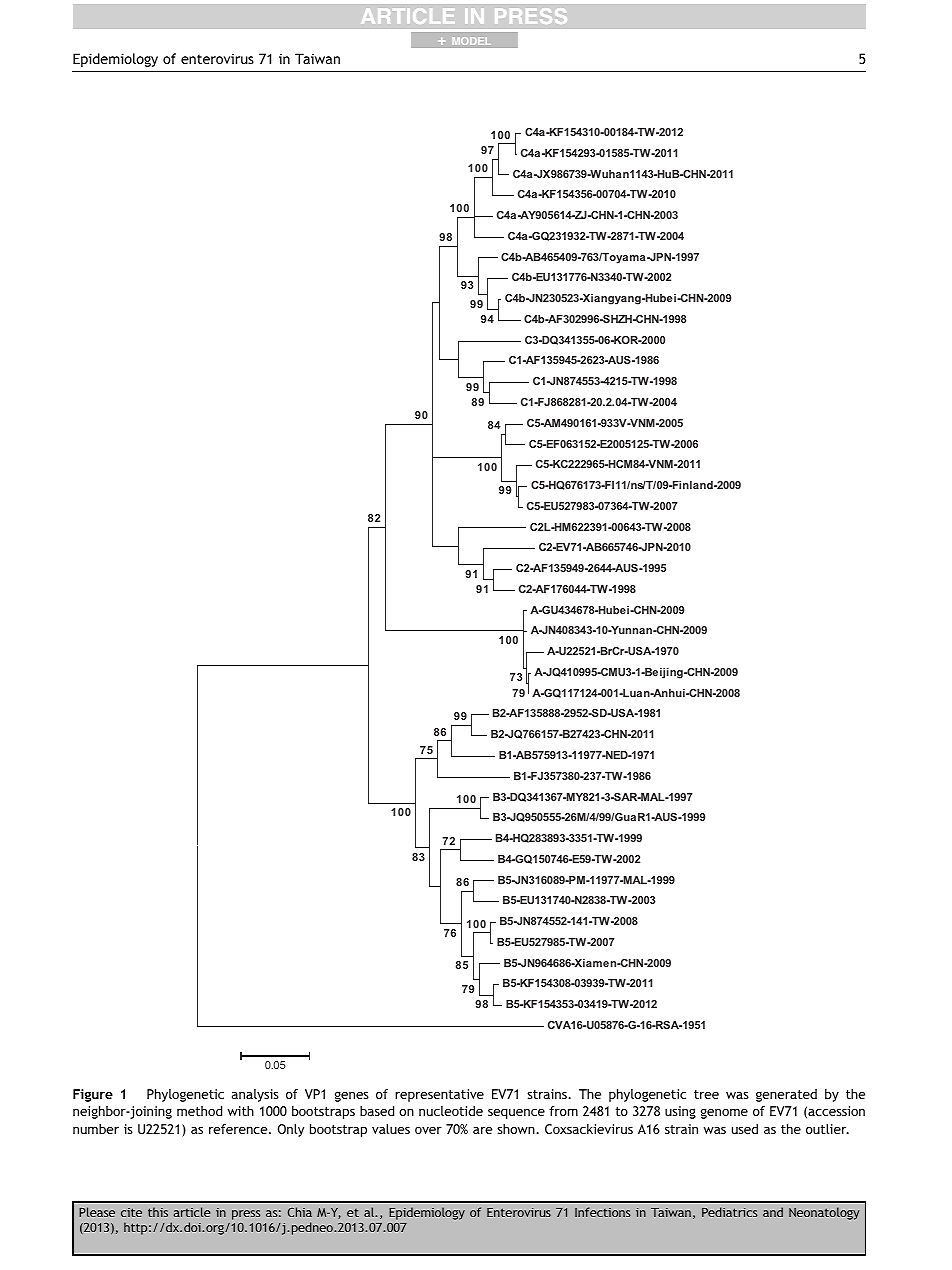  What do you see at coordinates (291, 1130) in the screenshot?
I see `Only` at bounding box center [291, 1130].
